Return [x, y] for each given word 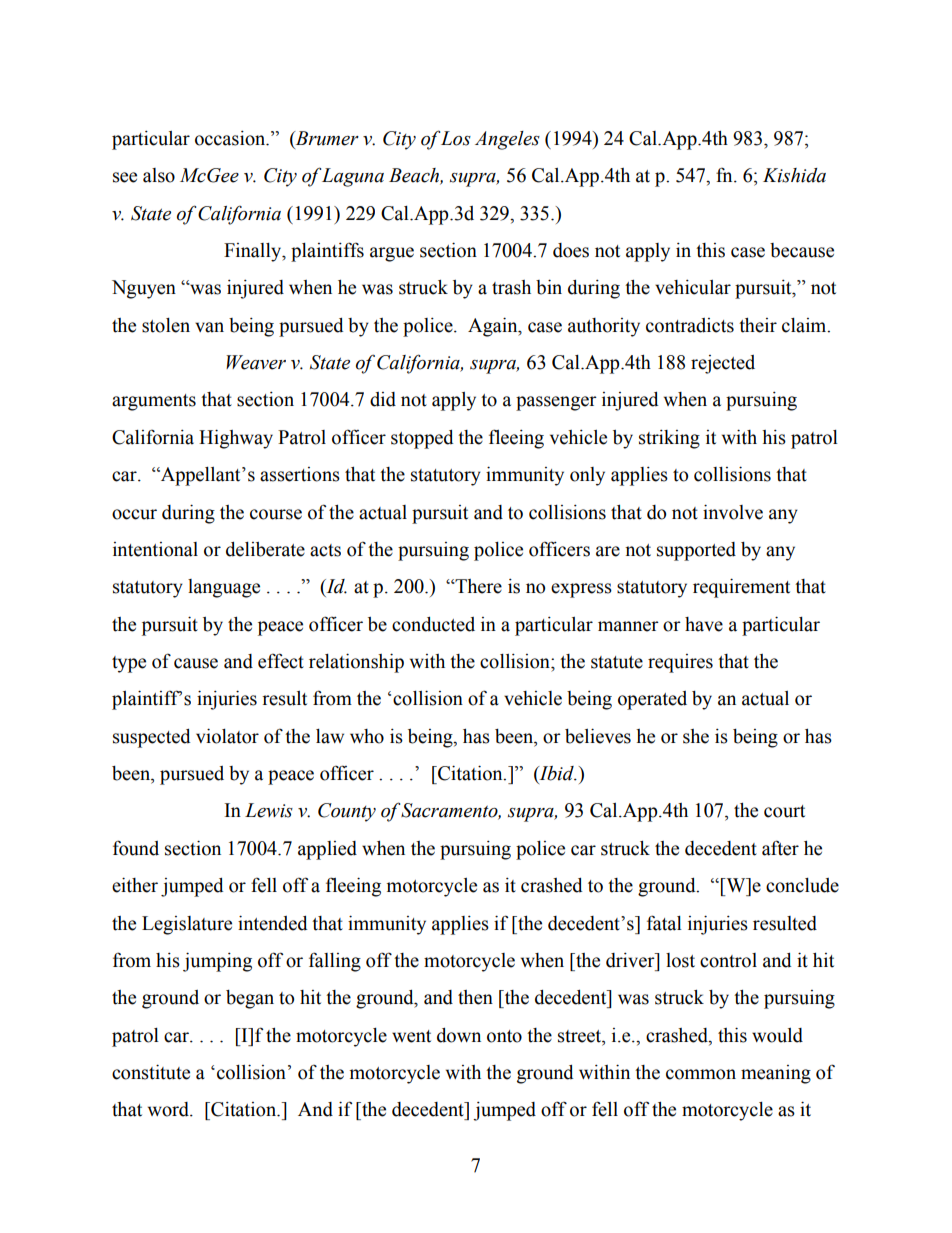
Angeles [507, 140]
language [224, 588]
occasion [231, 138]
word [169, 1109]
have [704, 624]
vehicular [693, 287]
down [459, 1035]
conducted [433, 624]
